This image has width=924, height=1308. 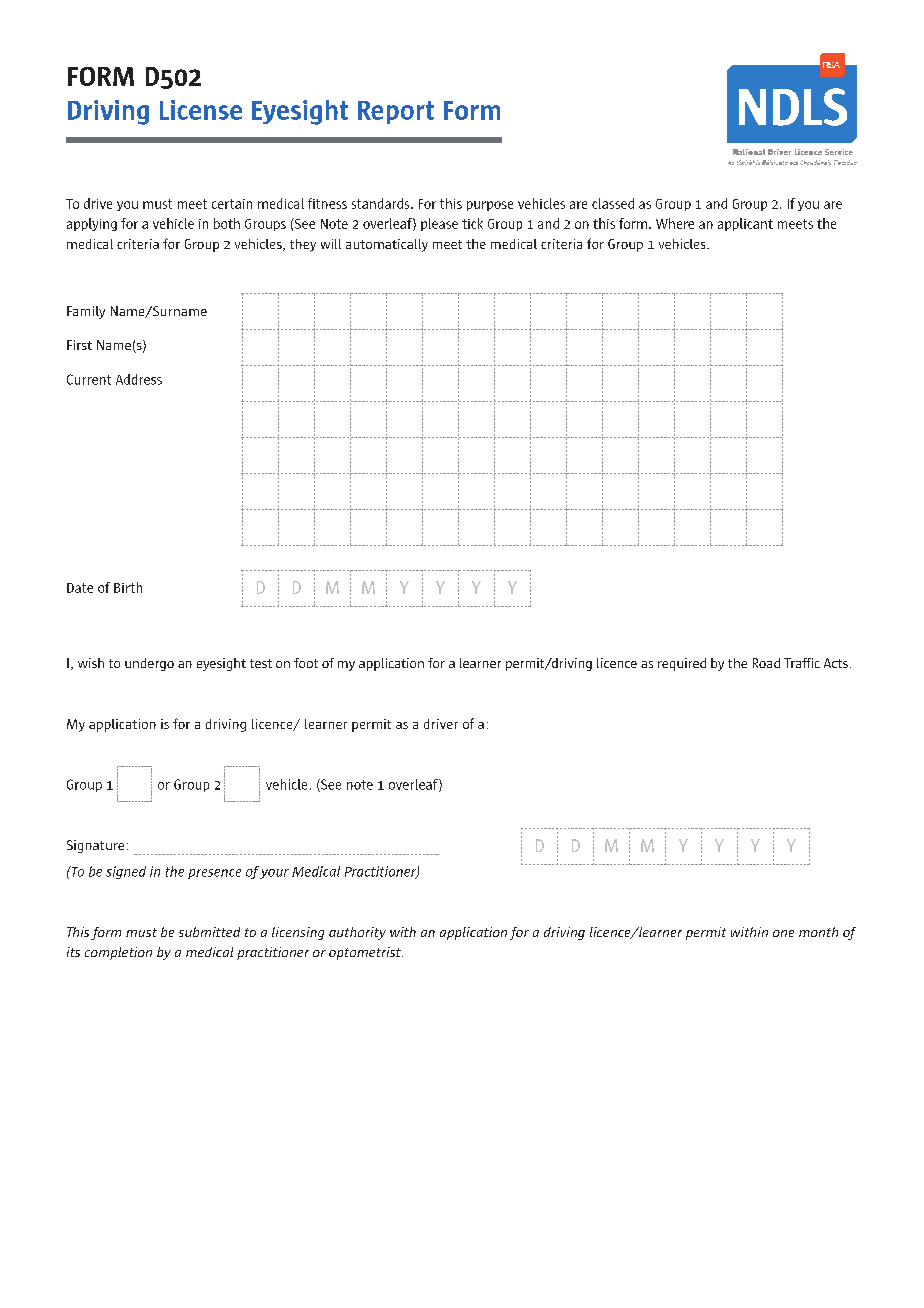 I want to click on submitted, so click(x=209, y=932).
